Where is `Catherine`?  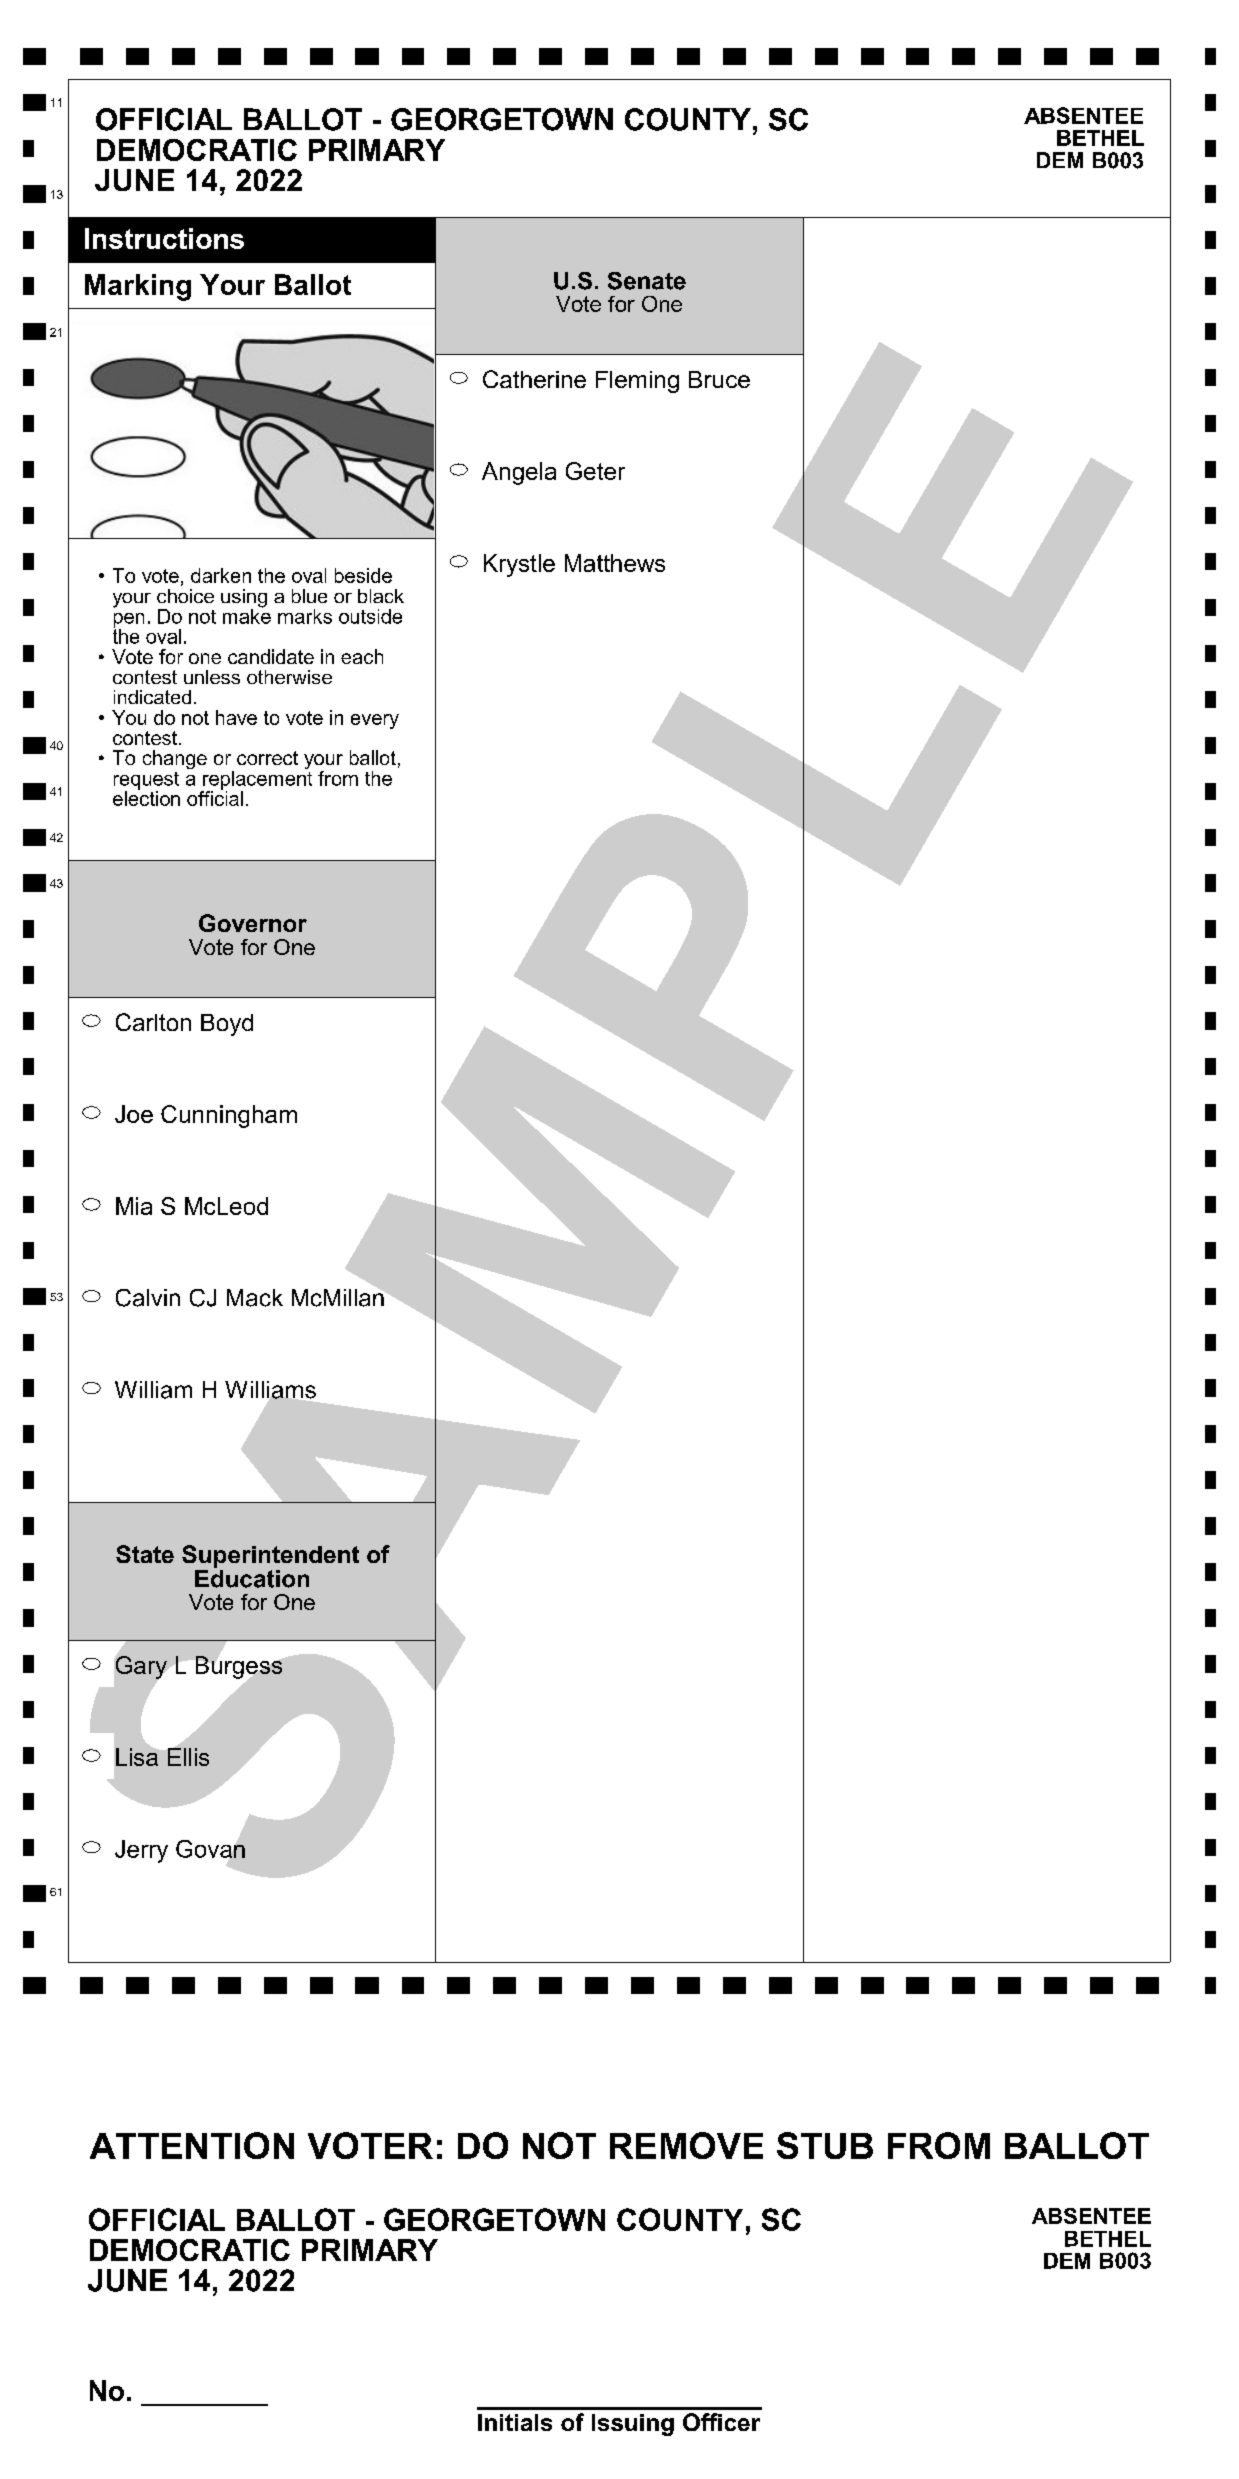 Catherine is located at coordinates (534, 379).
